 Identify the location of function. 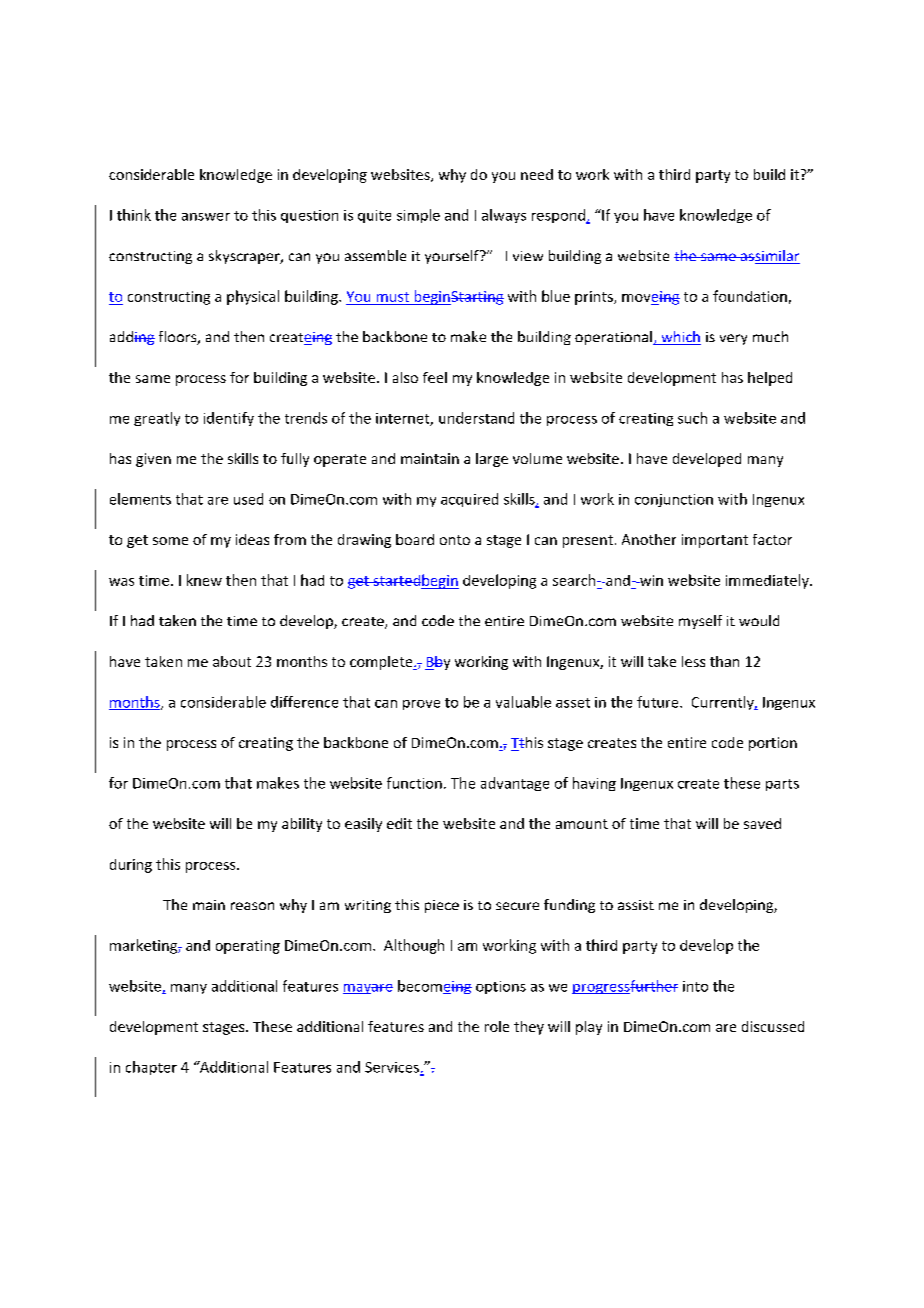
(414, 783).
